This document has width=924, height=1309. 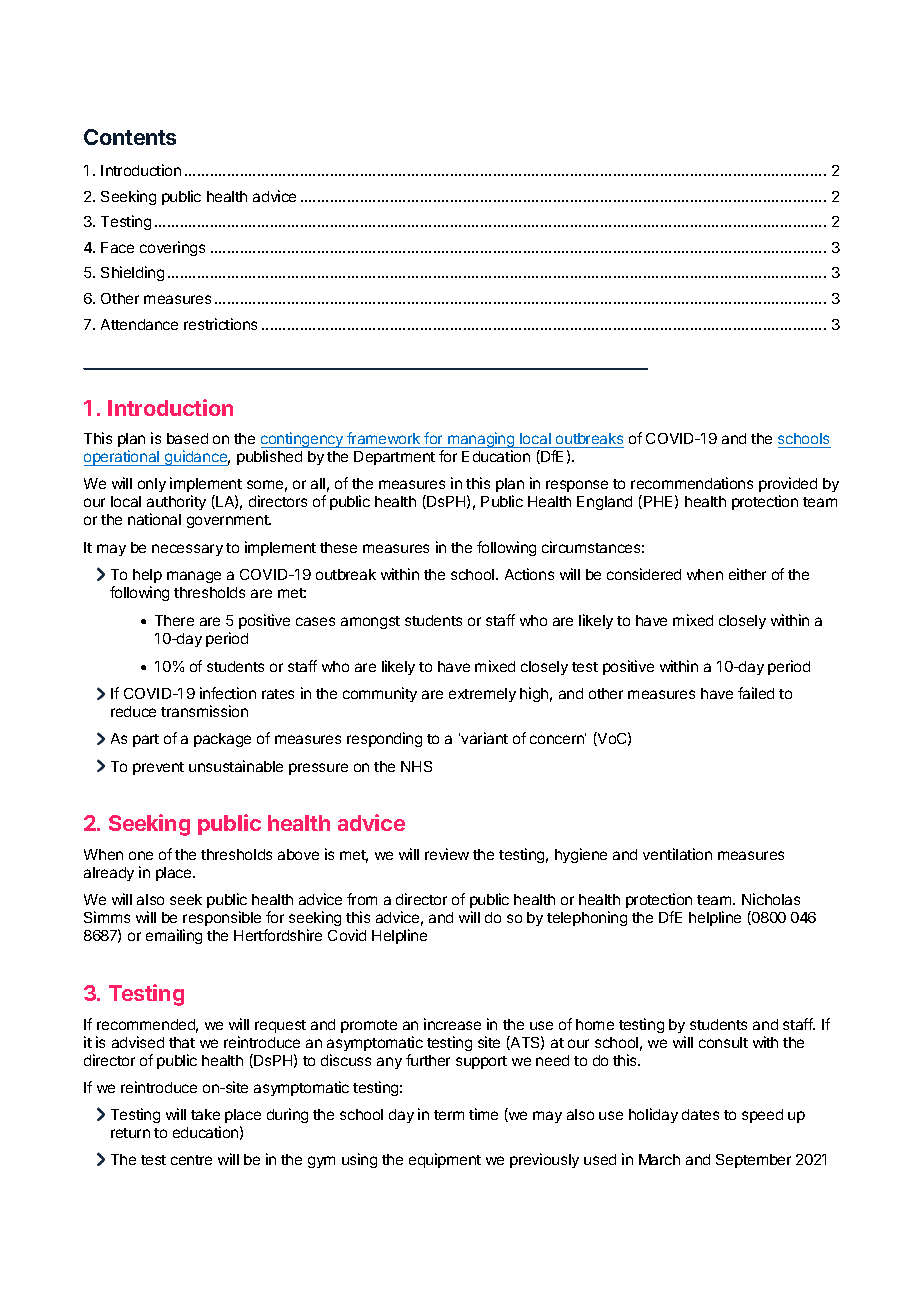 What do you see at coordinates (788, 486) in the document?
I see `provided` at bounding box center [788, 486].
